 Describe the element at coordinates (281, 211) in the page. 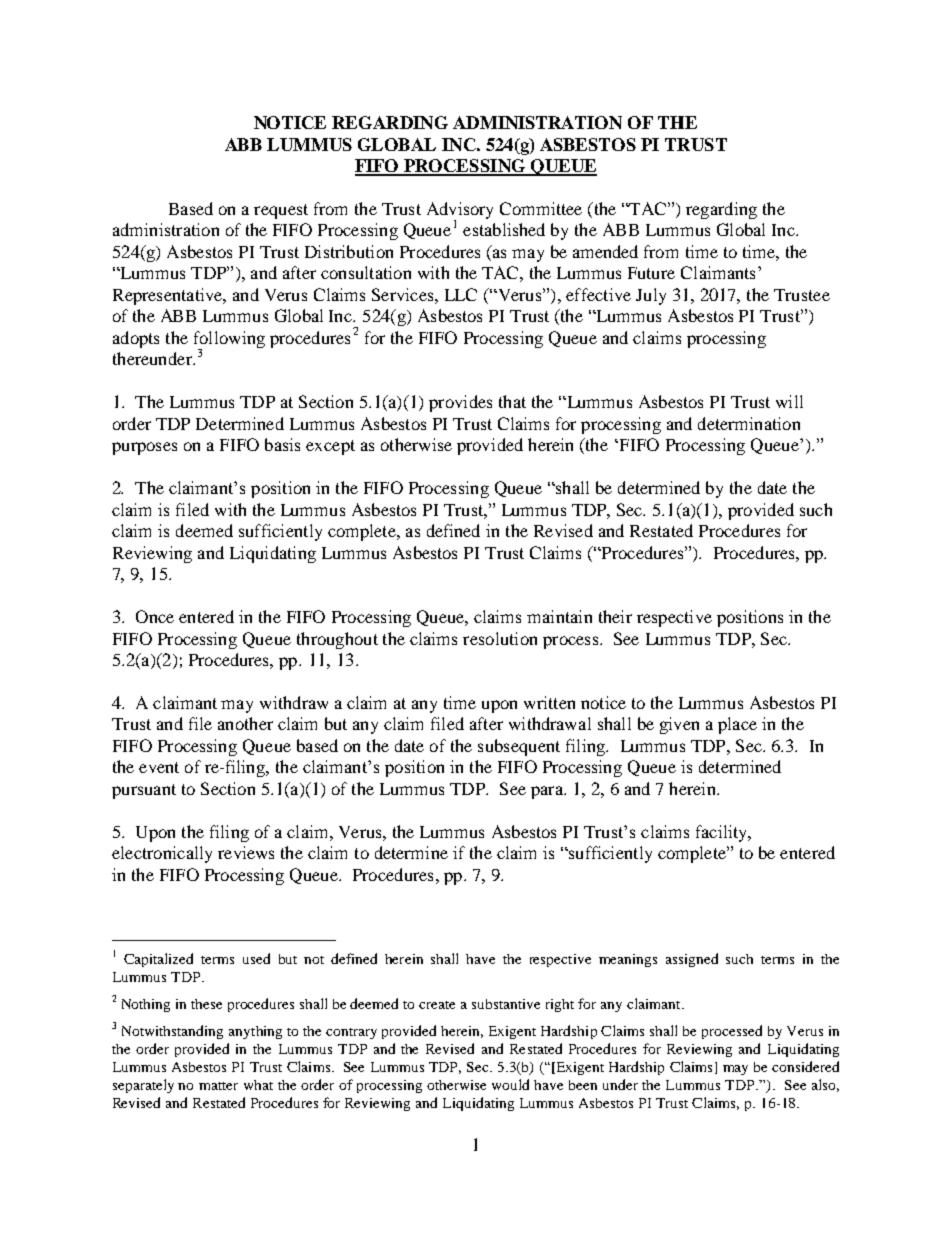

I see `request` at that location.
